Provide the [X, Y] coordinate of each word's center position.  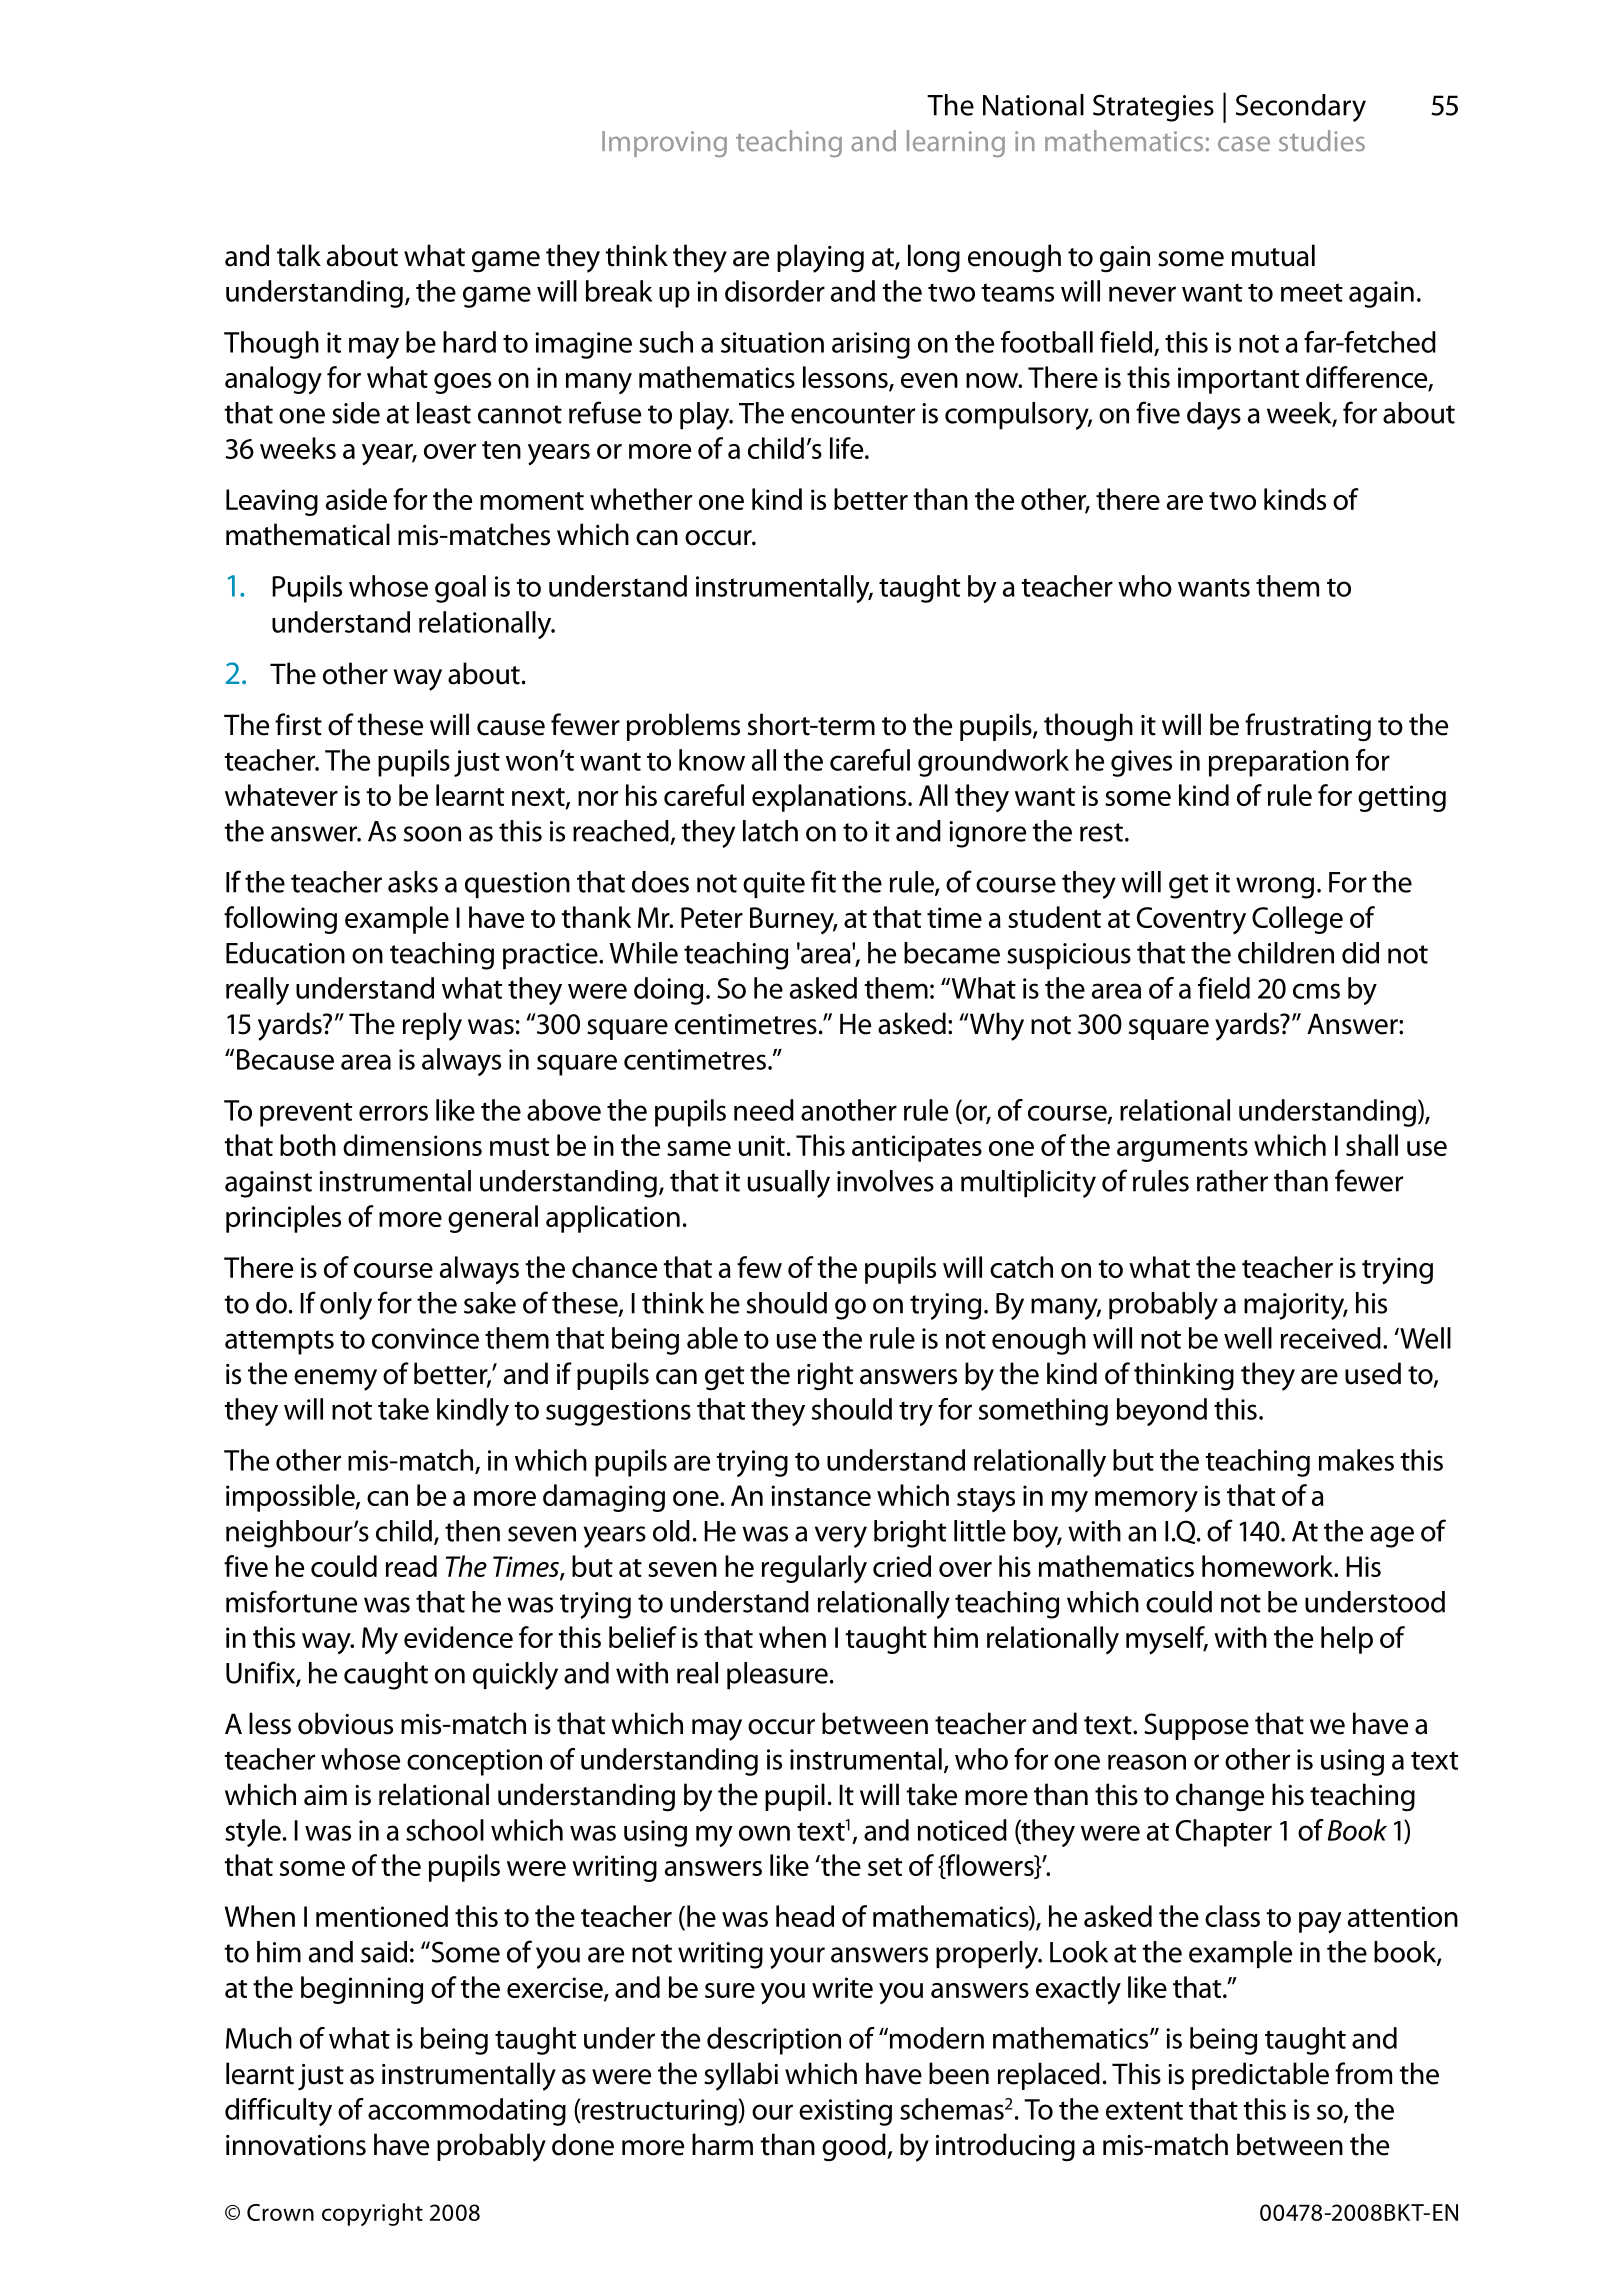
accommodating [467, 2112]
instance [821, 1495]
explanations [829, 798]
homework [1269, 1566]
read [411, 1566]
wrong [1275, 888]
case [1244, 144]
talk [299, 255]
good [855, 2147]
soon [432, 834]
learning [956, 143]
